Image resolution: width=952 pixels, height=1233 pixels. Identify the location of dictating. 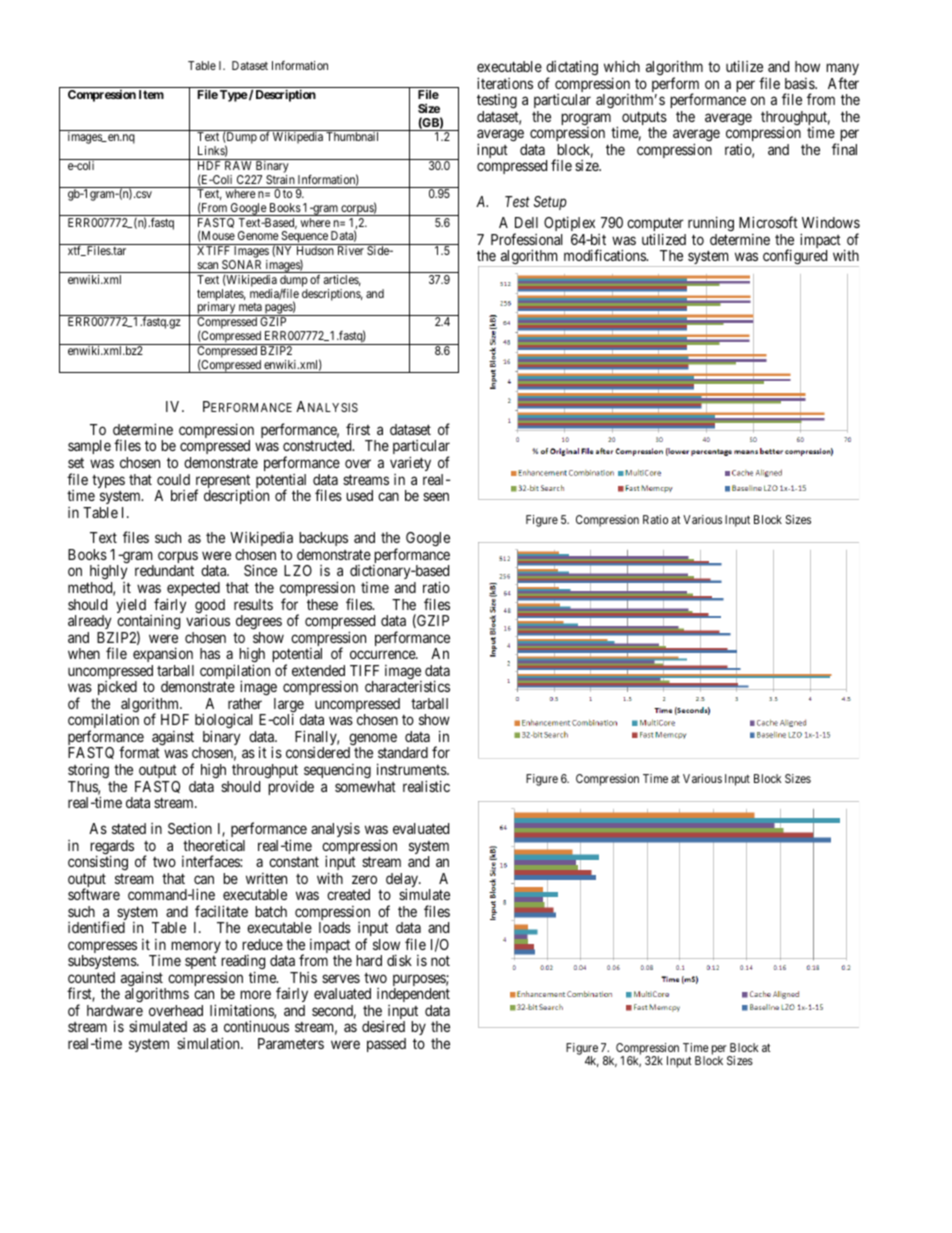
(572, 69).
